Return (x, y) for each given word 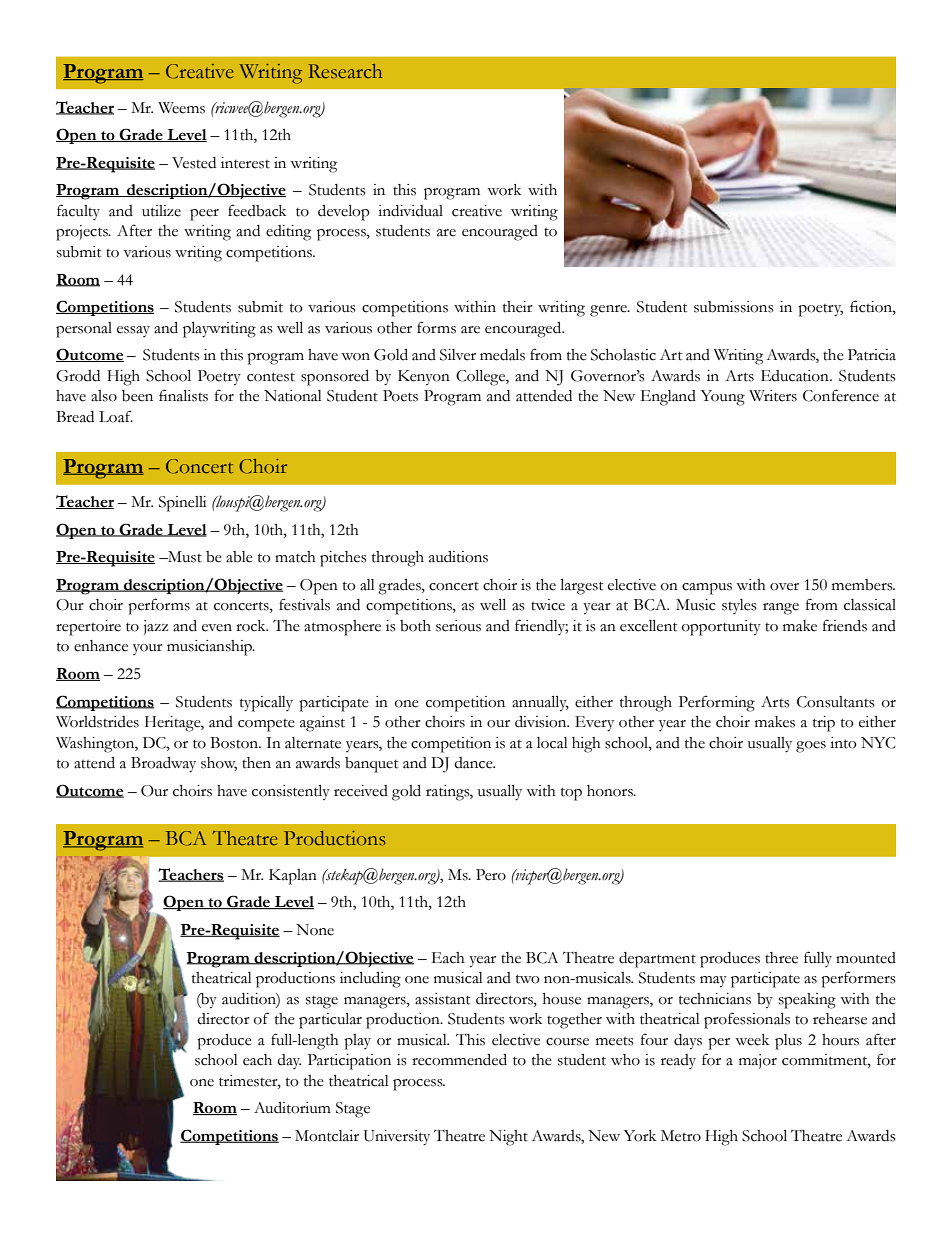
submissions (734, 307)
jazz (156, 627)
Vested (194, 163)
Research (345, 71)
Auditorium (292, 1108)
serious (458, 626)
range (781, 609)
